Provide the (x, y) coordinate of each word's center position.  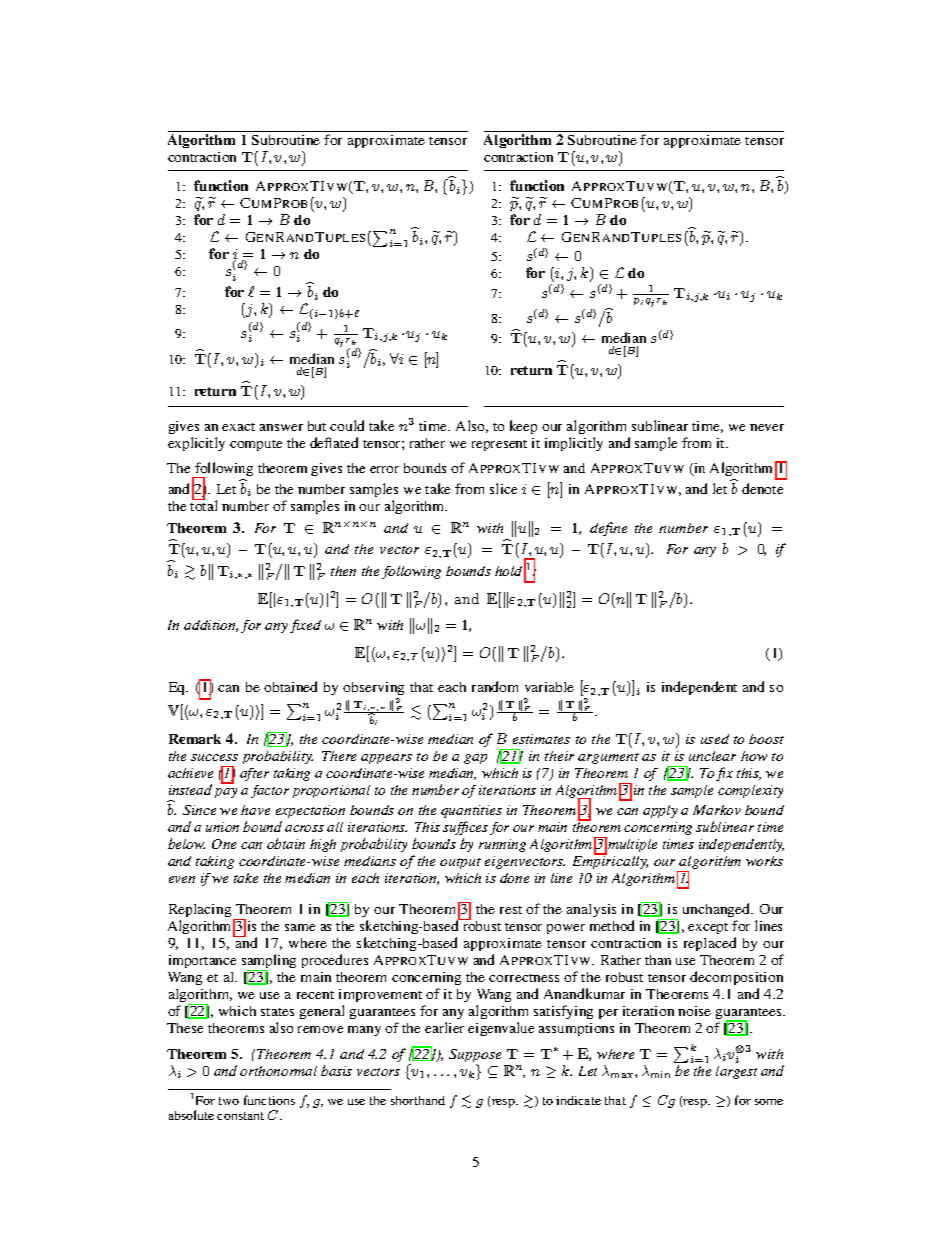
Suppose (475, 1057)
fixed (305, 626)
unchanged (718, 910)
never (767, 427)
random (495, 686)
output (460, 863)
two (229, 1101)
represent (499, 445)
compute (256, 445)
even (182, 879)
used (715, 739)
